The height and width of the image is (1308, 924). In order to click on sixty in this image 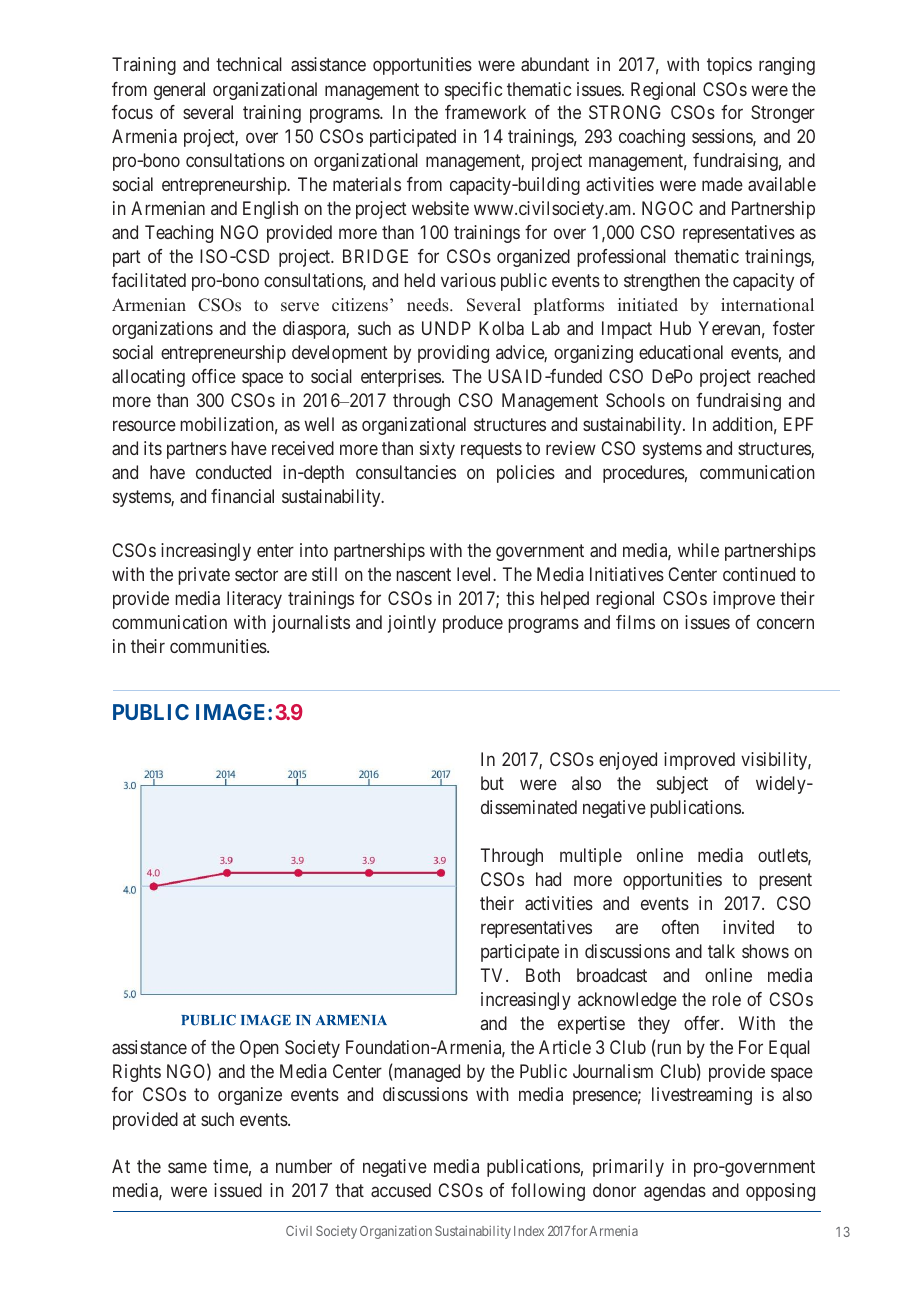, I will do `click(437, 450)`.
